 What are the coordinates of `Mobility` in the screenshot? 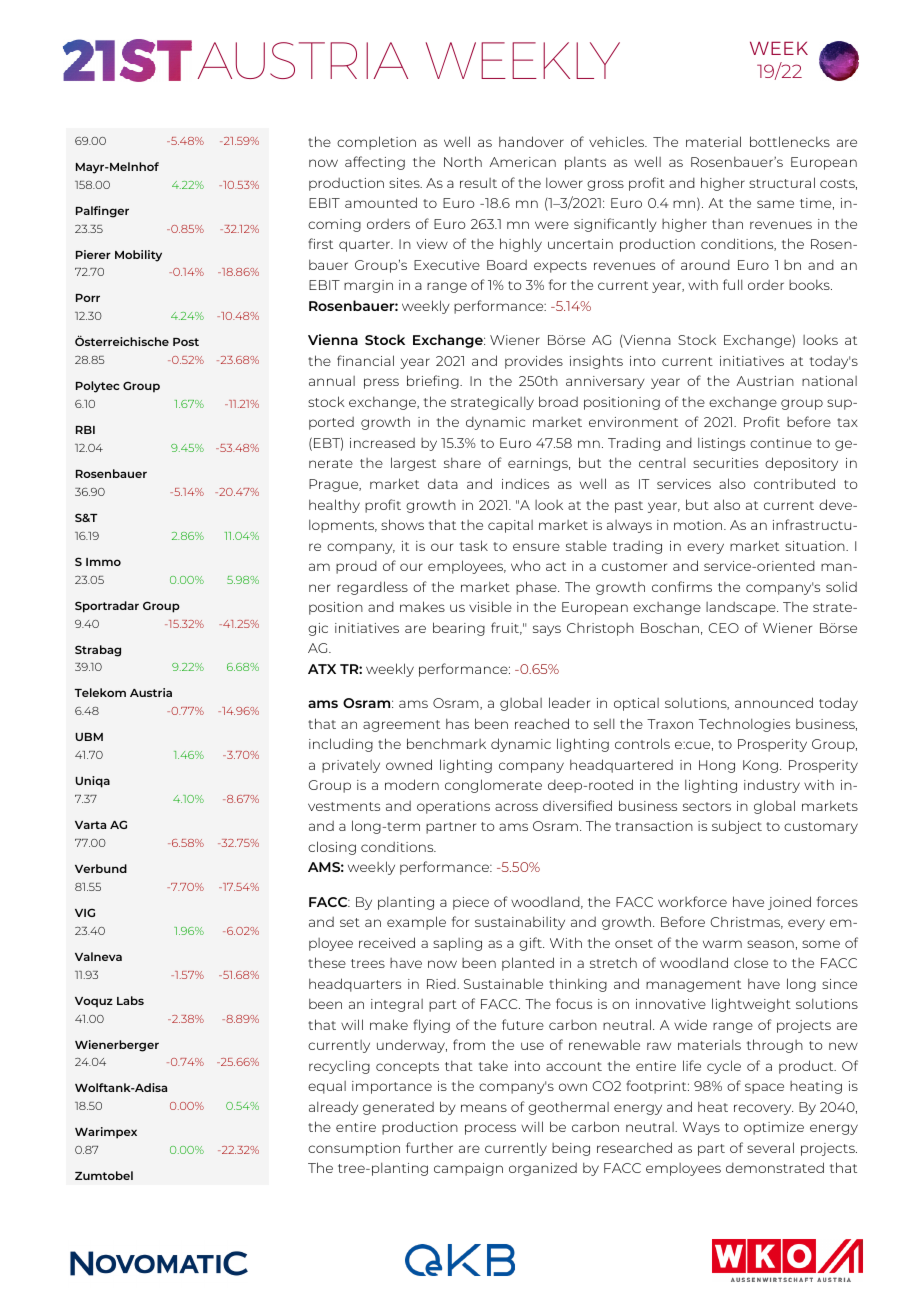 It's located at (138, 256).
